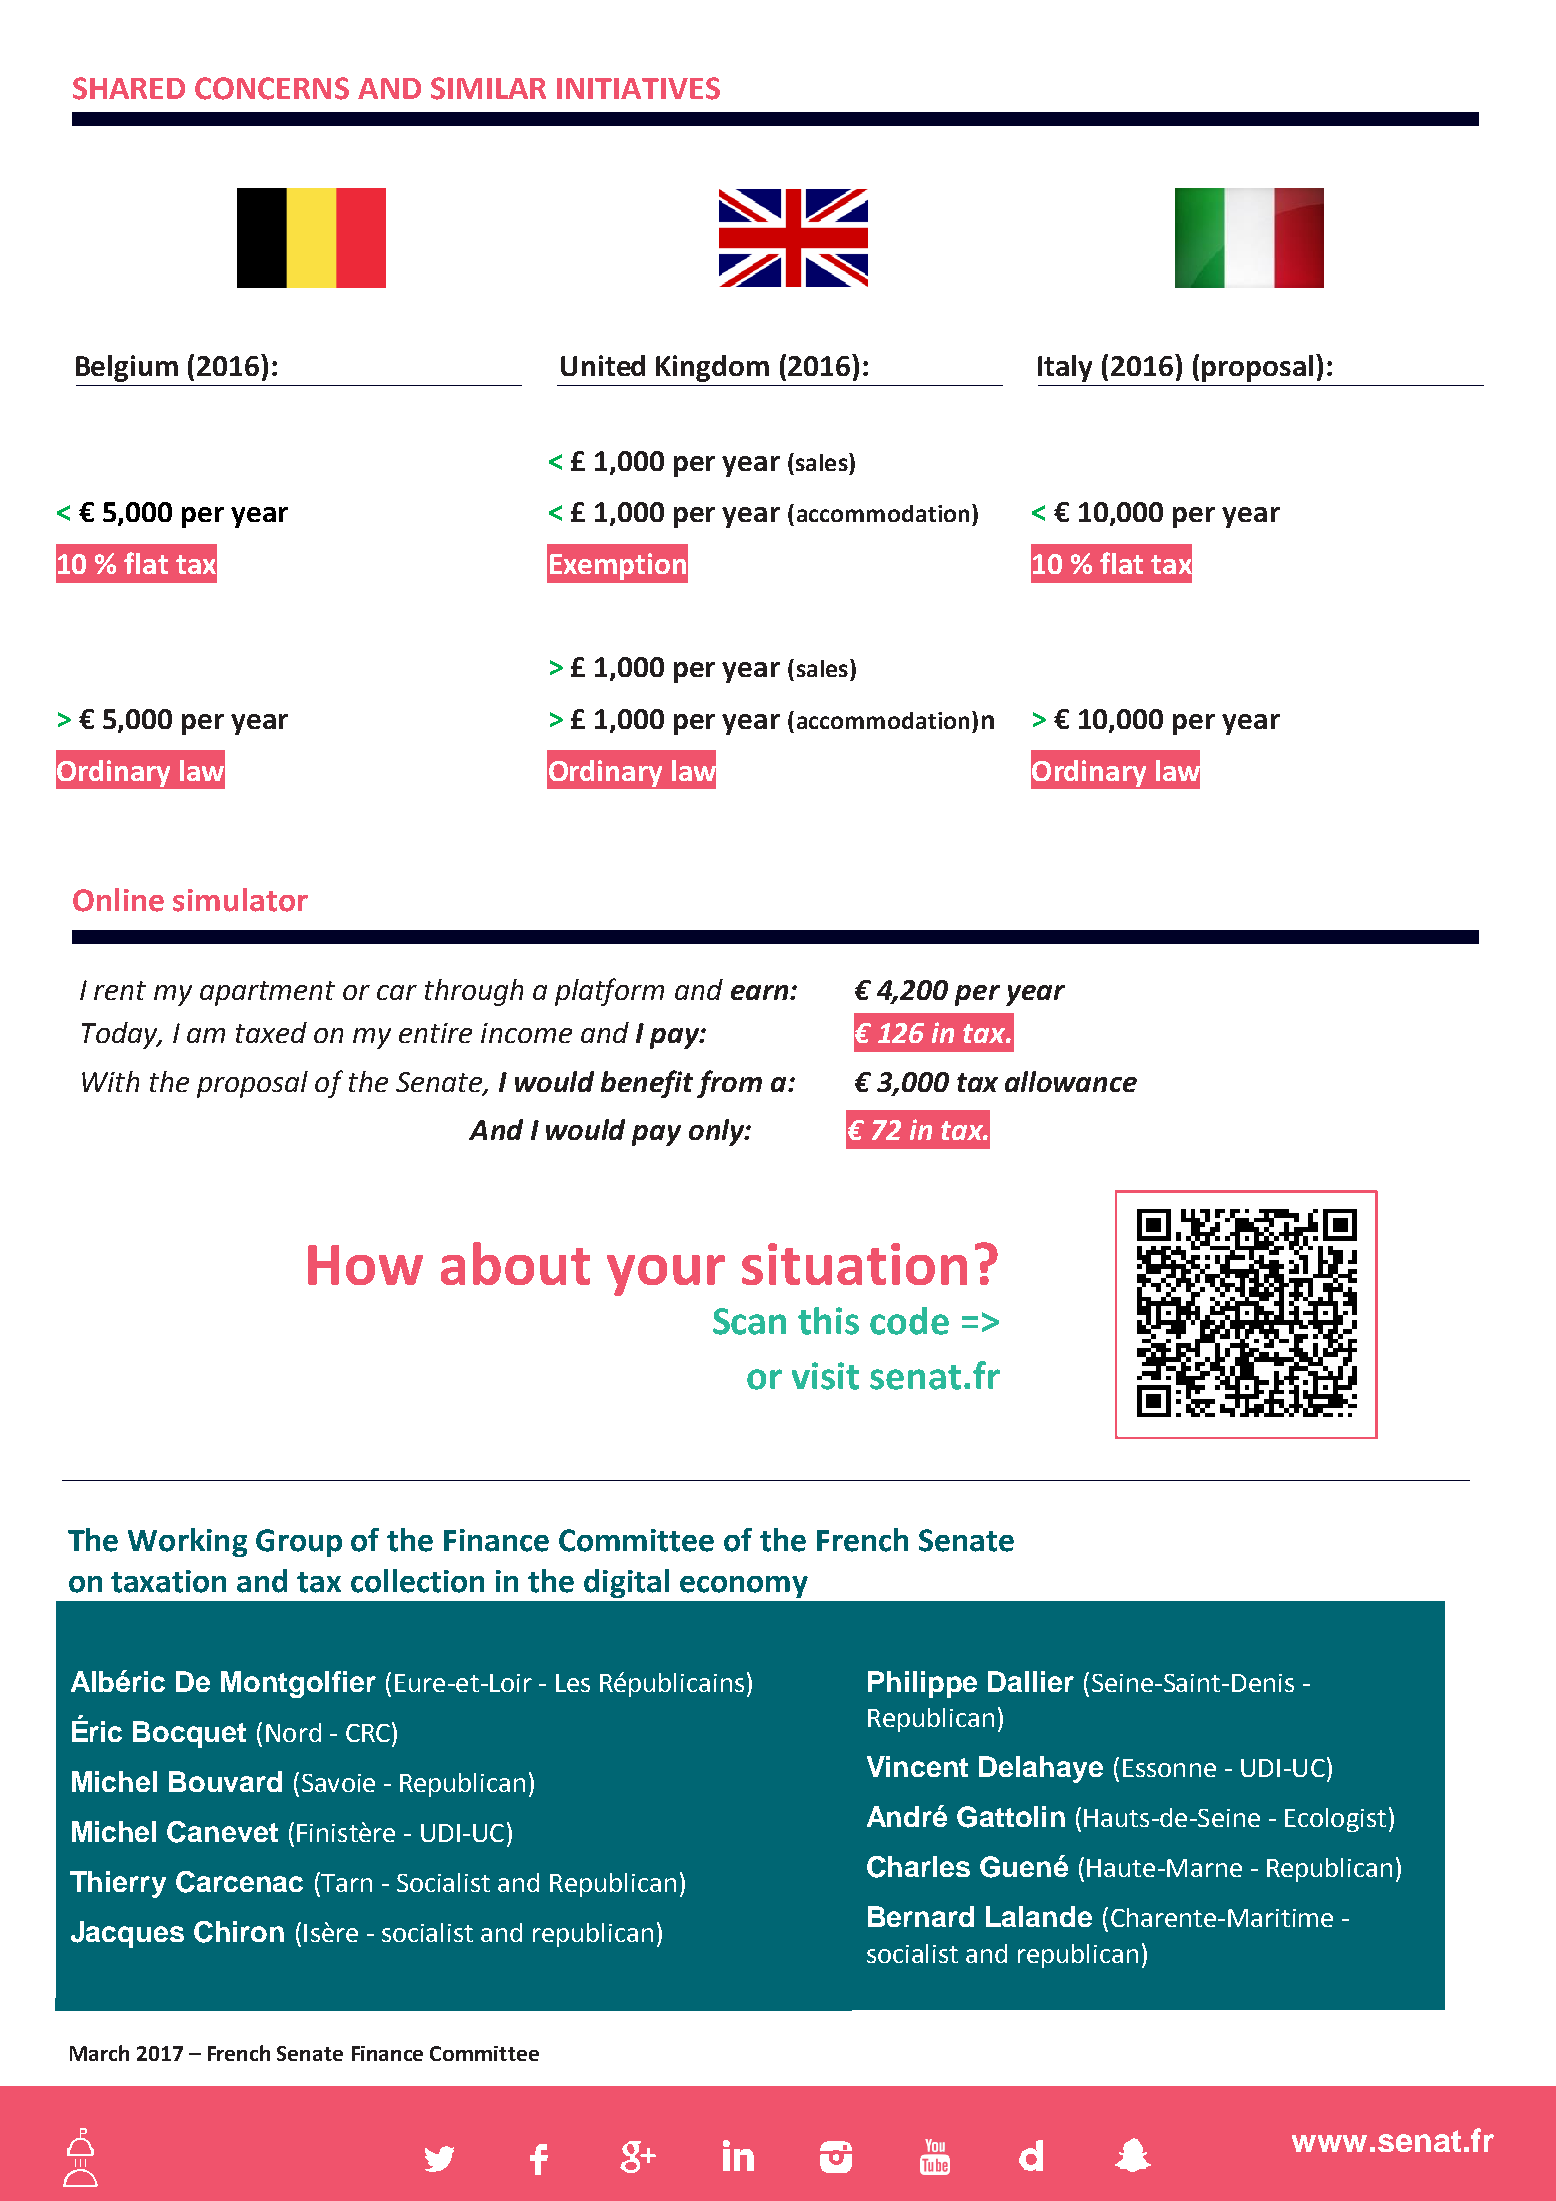 The image size is (1556, 2201). What do you see at coordinates (272, 88) in the screenshot?
I see `CONCERNS` at bounding box center [272, 88].
